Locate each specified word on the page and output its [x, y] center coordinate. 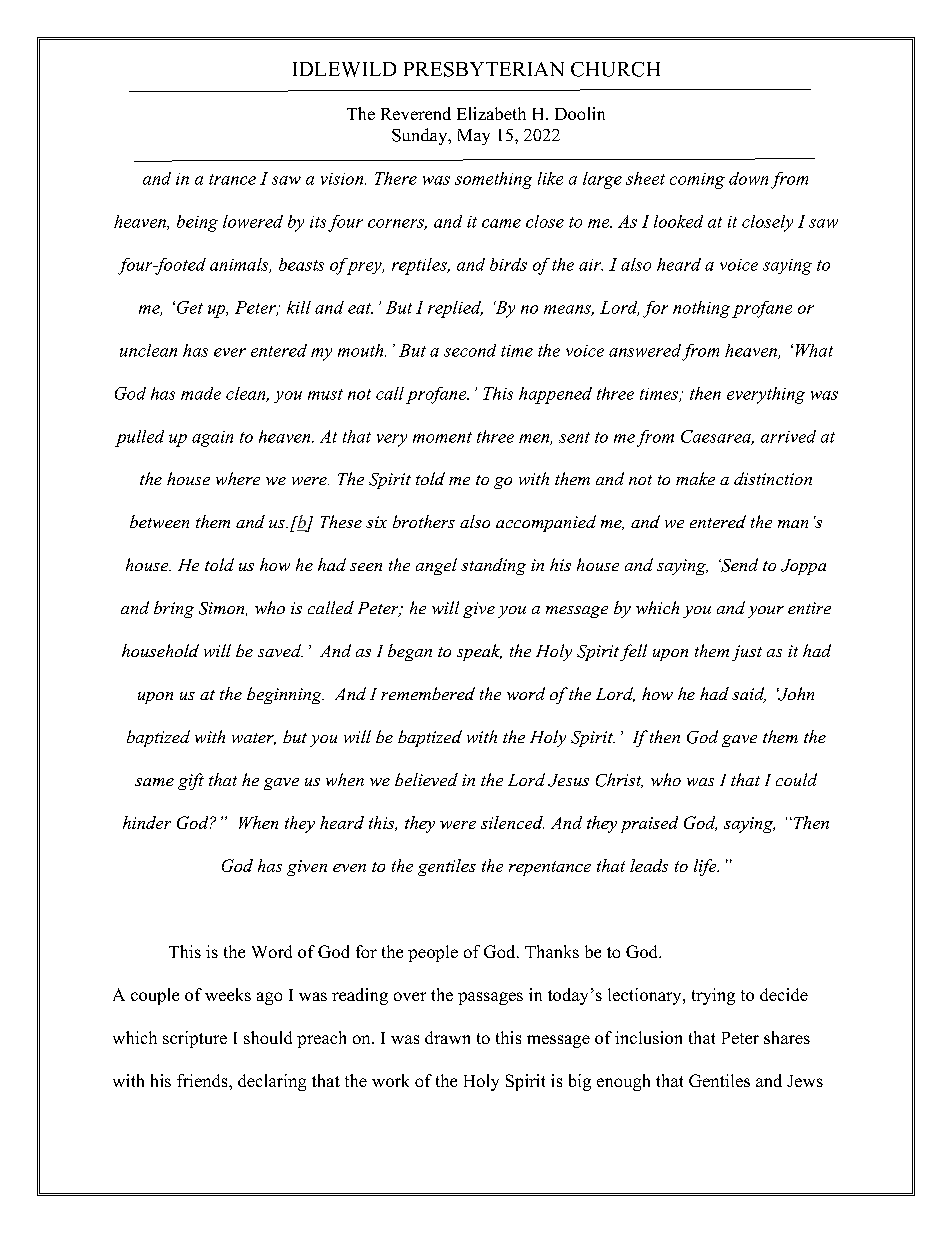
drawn [447, 1037]
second [470, 350]
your [766, 612]
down [748, 178]
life [706, 867]
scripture [195, 1039]
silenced [512, 822]
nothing [701, 309]
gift [191, 781]
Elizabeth [491, 113]
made [201, 393]
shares [787, 1037]
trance [232, 179]
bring [174, 609]
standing [493, 566]
